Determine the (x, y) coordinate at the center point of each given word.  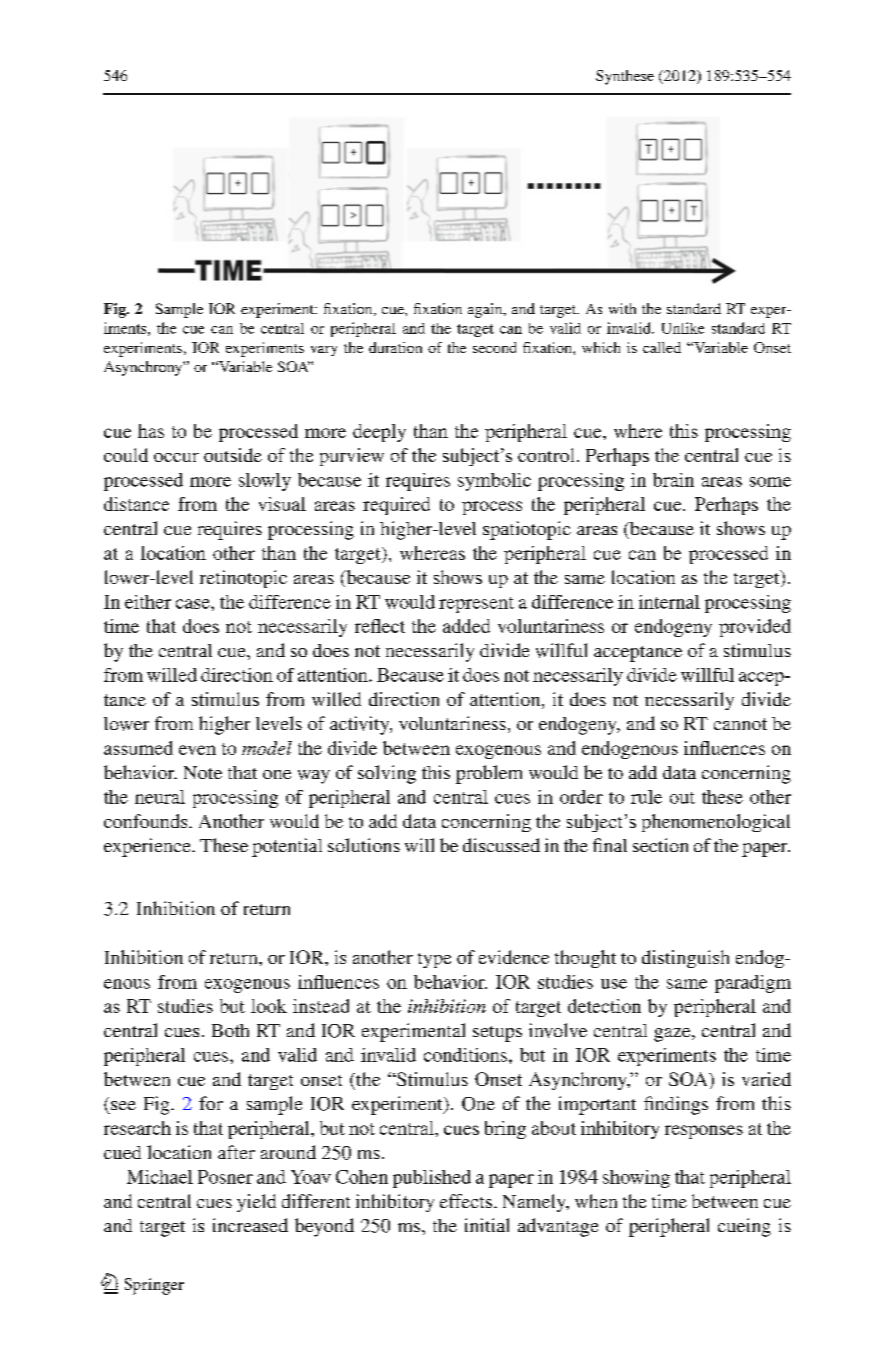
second (494, 347)
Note (203, 772)
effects (467, 1201)
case (194, 604)
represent (476, 605)
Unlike (683, 328)
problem (489, 774)
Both (230, 1030)
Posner (225, 1177)
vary (324, 351)
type (434, 960)
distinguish (685, 959)
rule (646, 797)
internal (669, 602)
